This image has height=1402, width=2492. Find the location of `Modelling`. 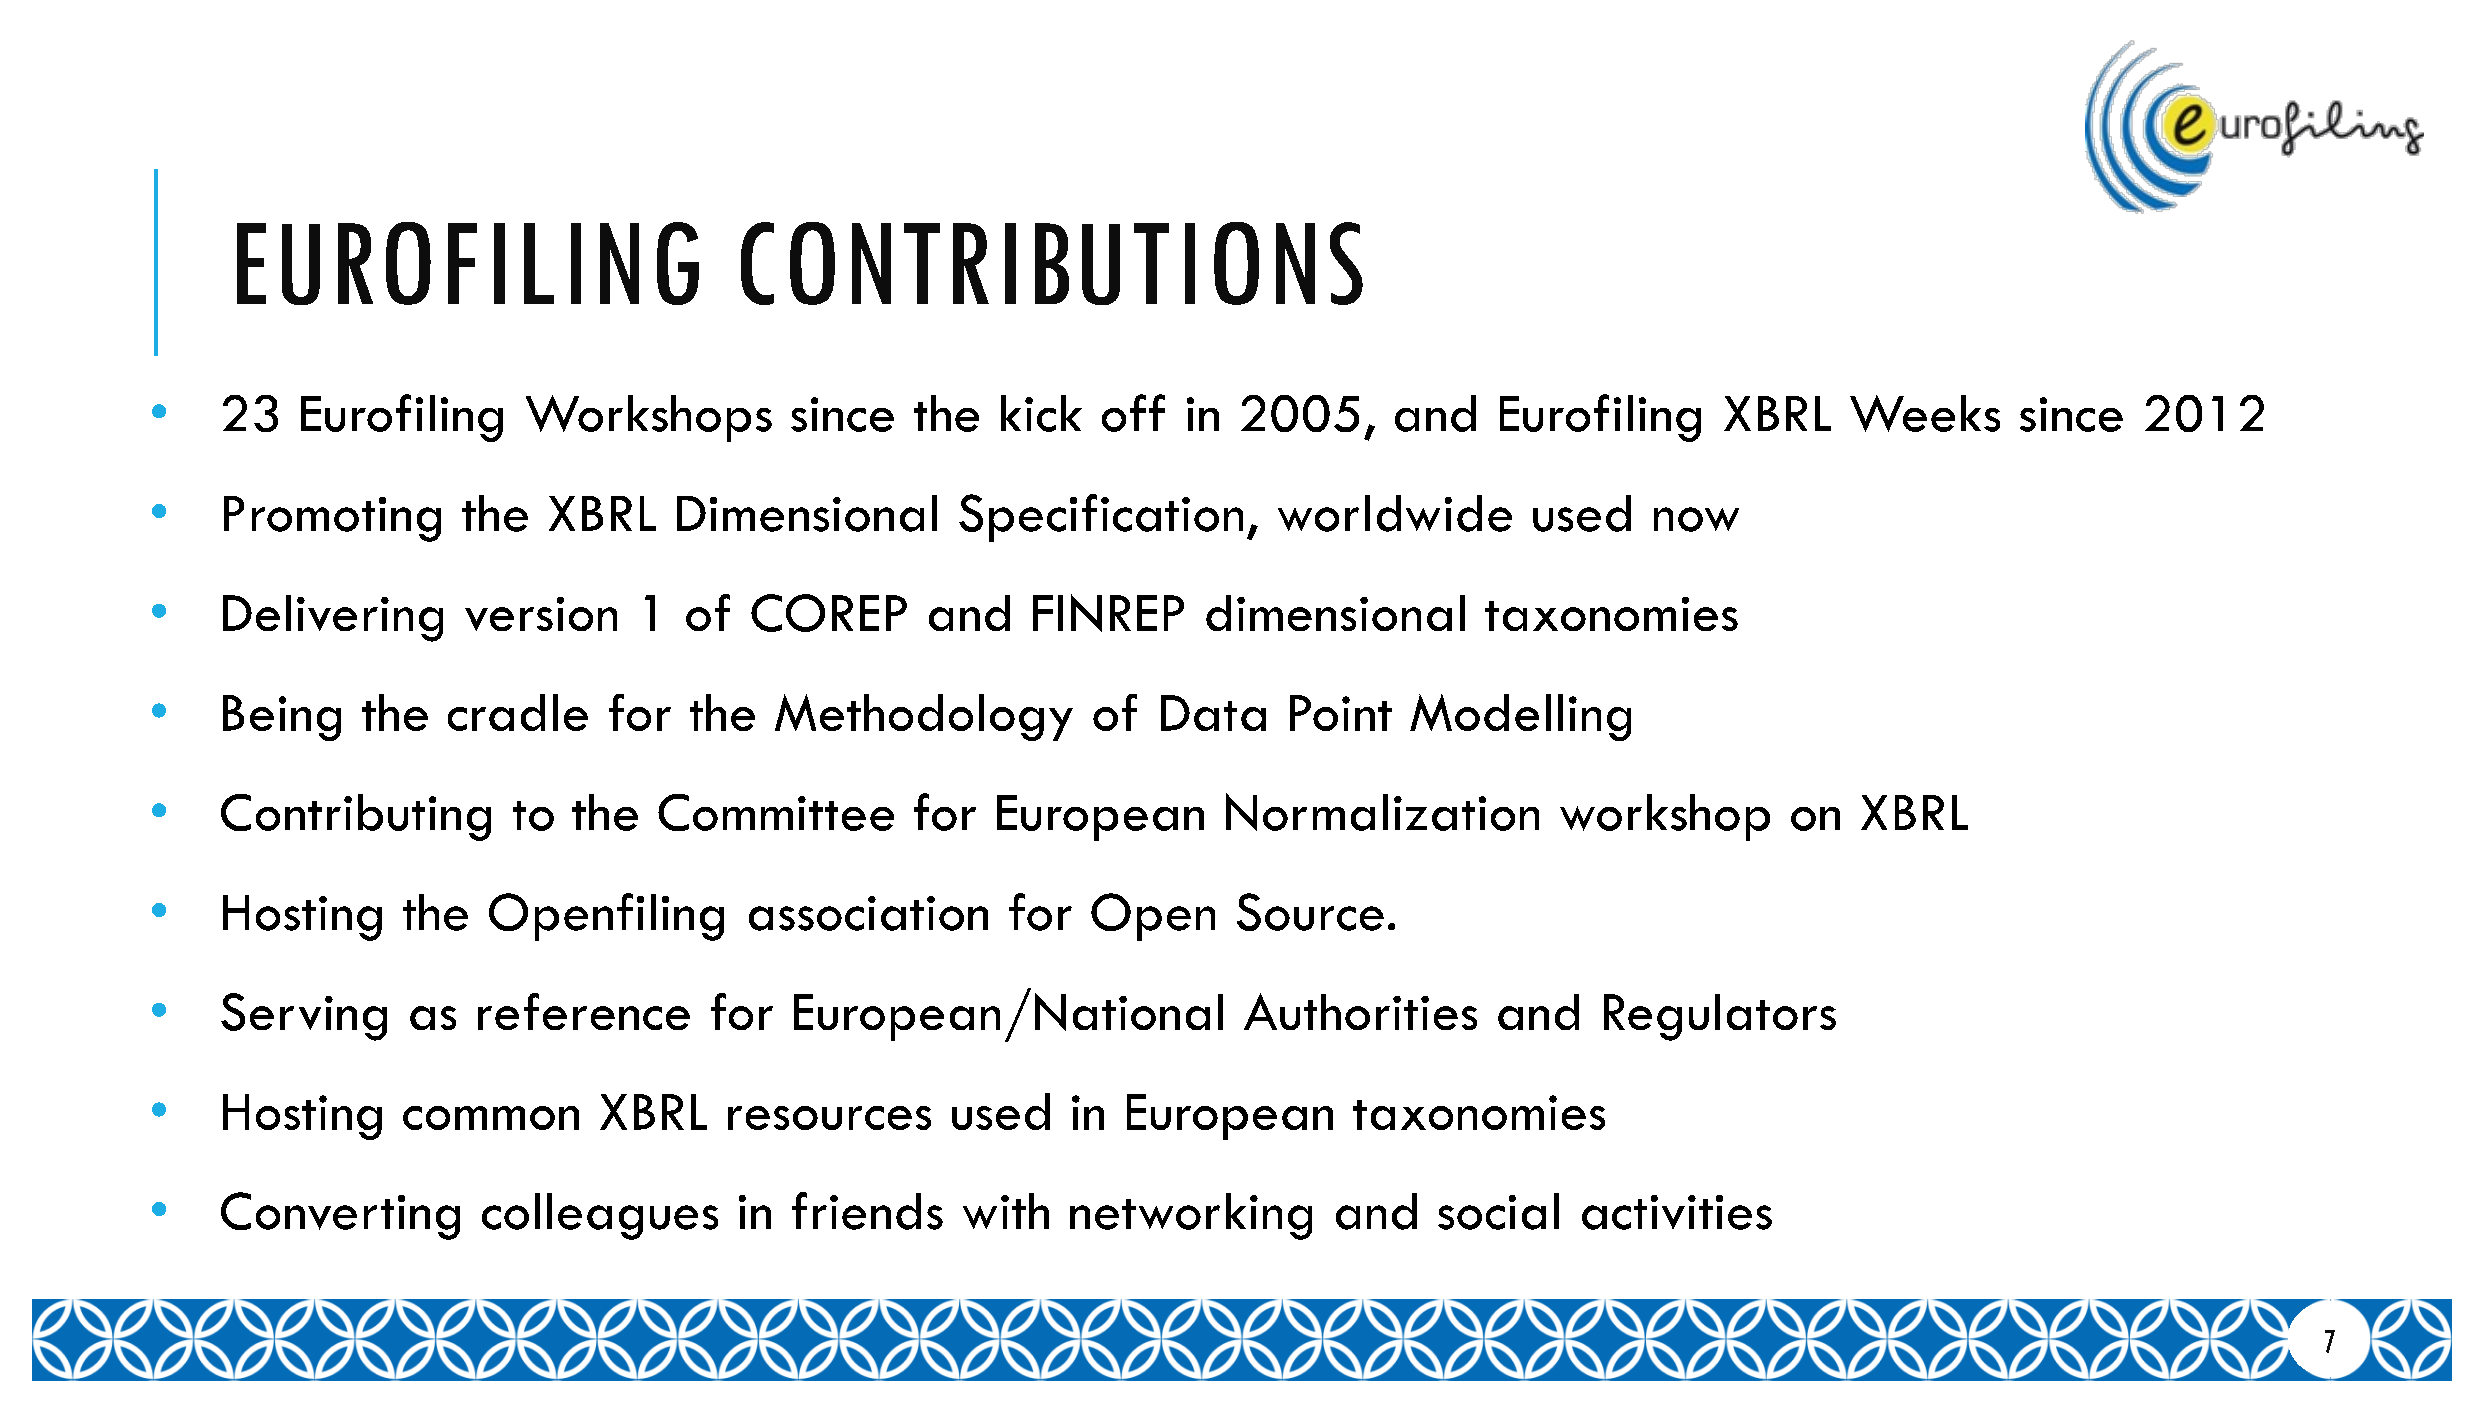

Modelling is located at coordinates (1520, 717).
